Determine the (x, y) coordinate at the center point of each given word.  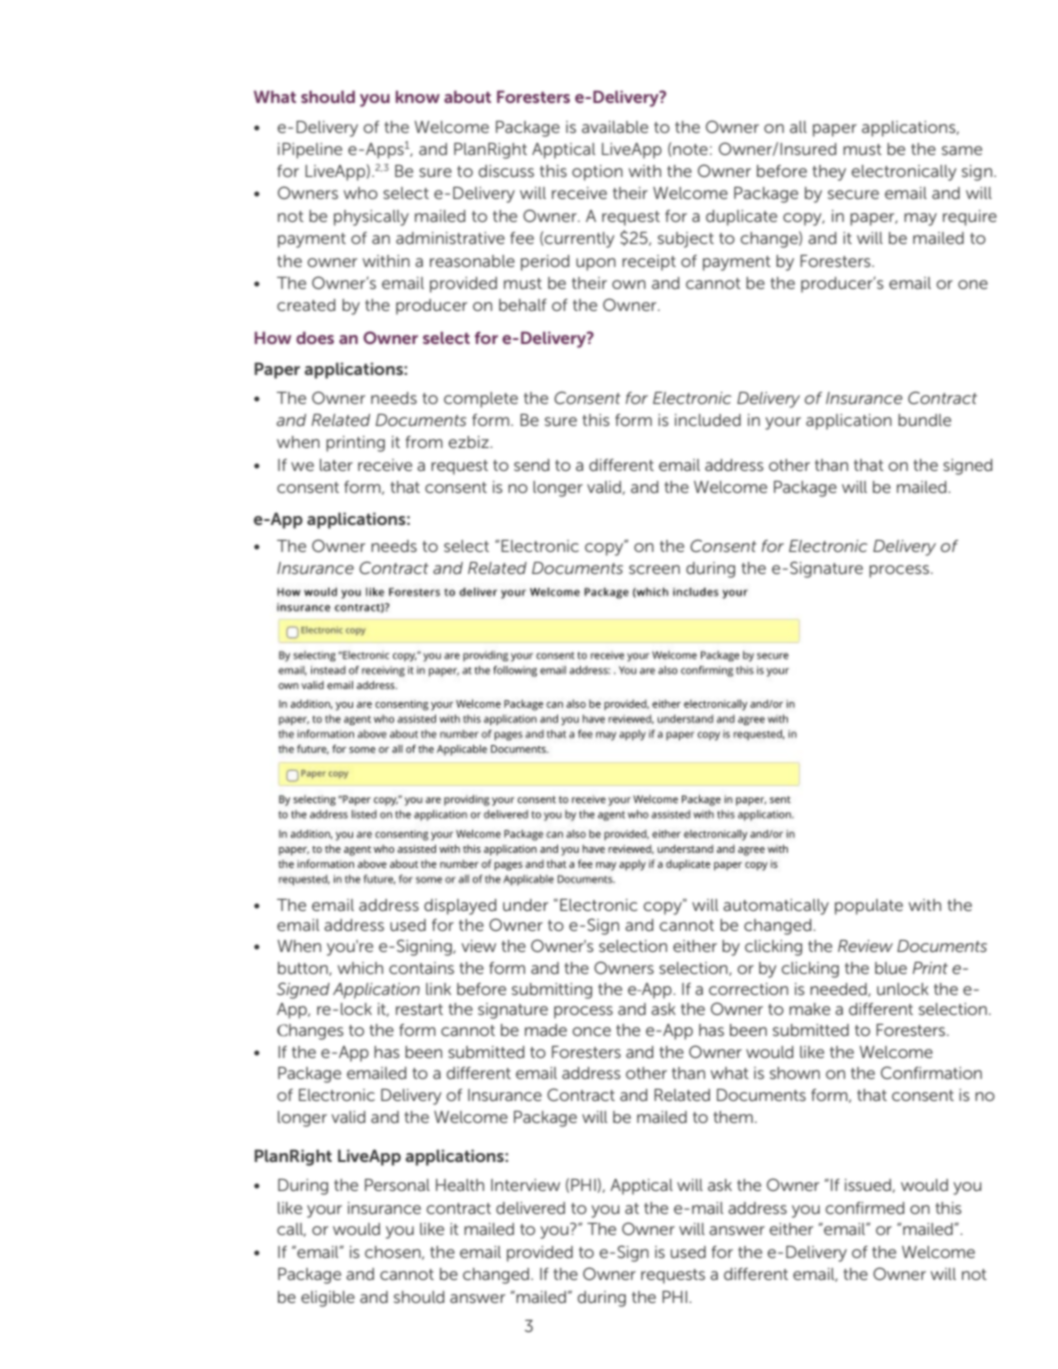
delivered (530, 1208)
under (525, 905)
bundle (924, 420)
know (418, 96)
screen (654, 569)
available (615, 127)
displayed (460, 907)
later (336, 465)
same (962, 150)
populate (869, 907)
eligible (328, 1299)
